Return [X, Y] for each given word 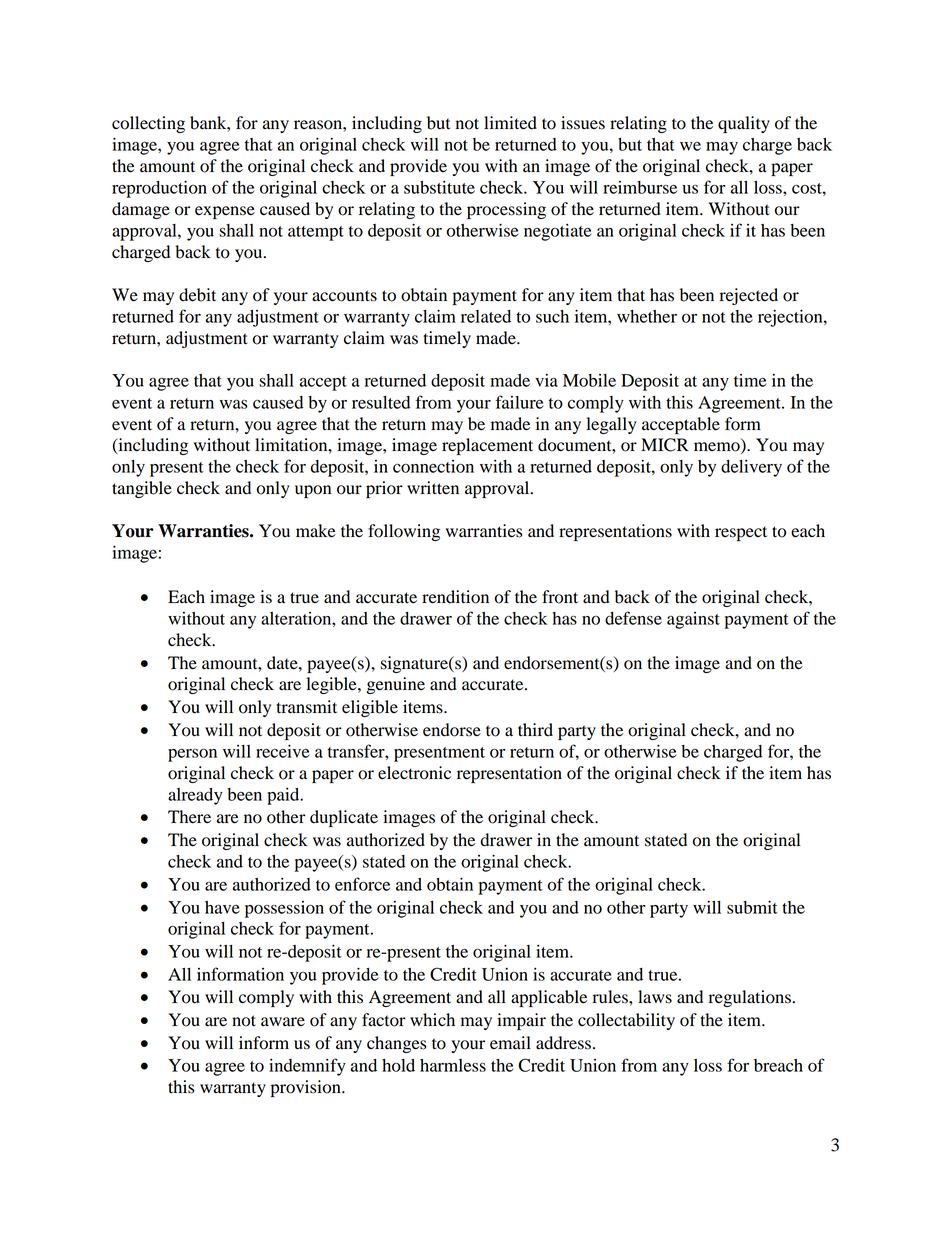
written [433, 488]
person [192, 755]
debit [197, 295]
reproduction [159, 189]
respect [741, 533]
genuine [396, 685]
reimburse [640, 187]
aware [283, 1022]
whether [647, 316]
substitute [439, 187]
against [693, 620]
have [222, 907]
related [486, 316]
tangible [142, 489]
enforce [362, 884]
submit [752, 907]
